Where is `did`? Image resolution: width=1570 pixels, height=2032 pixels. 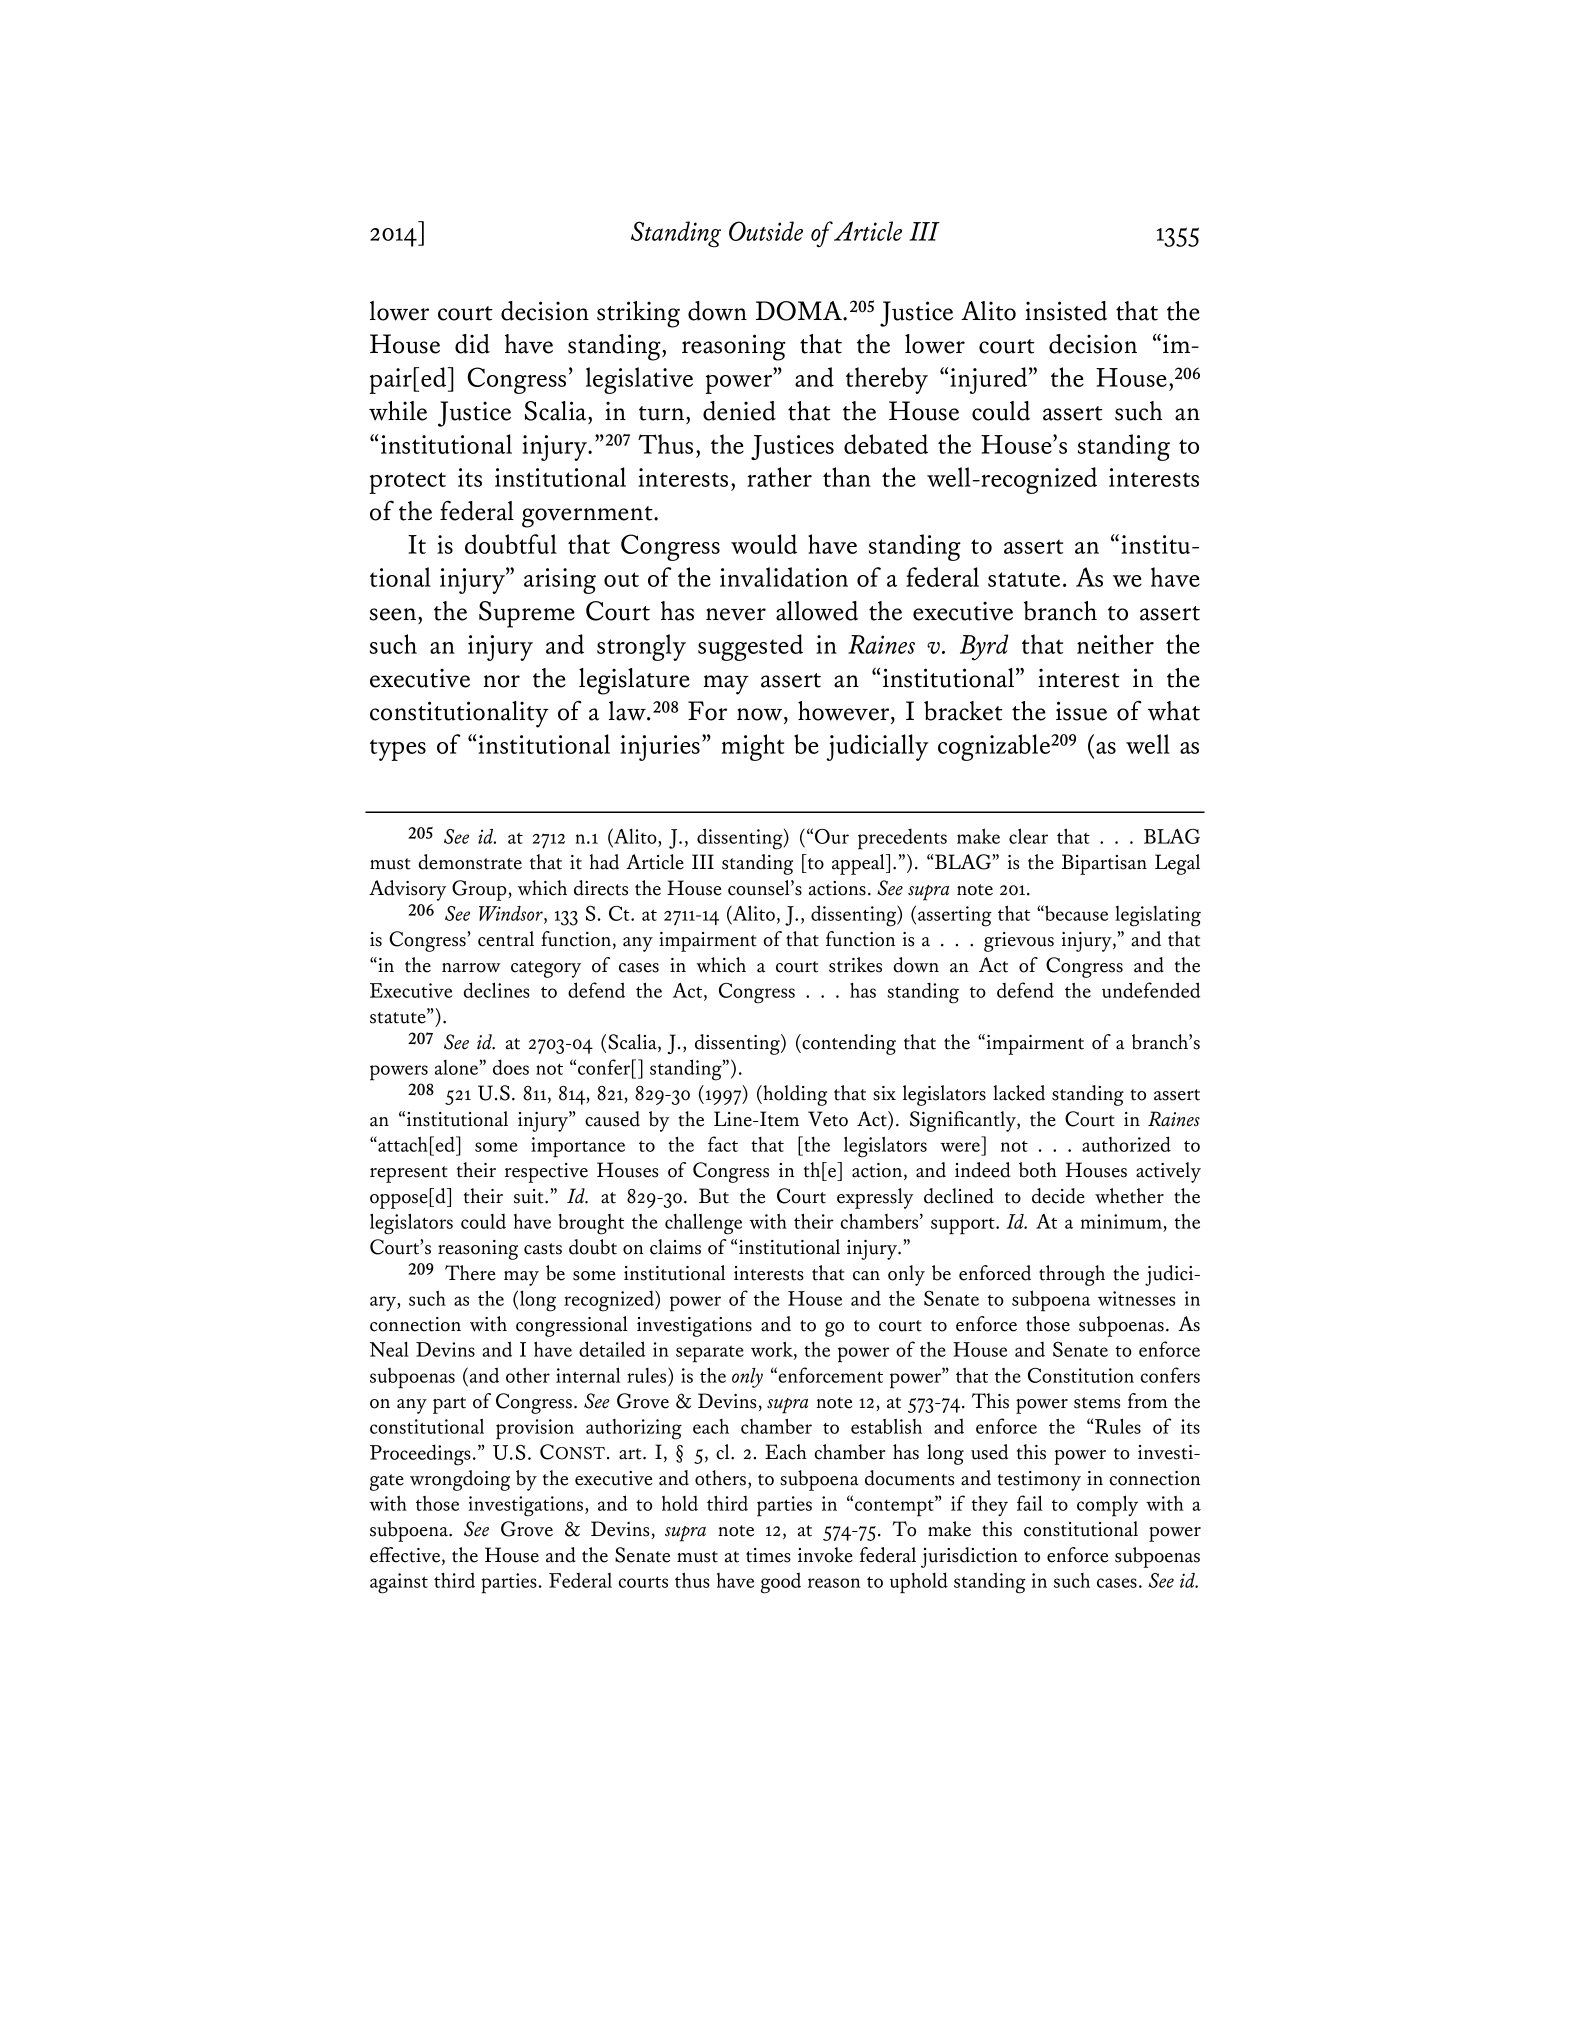 did is located at coordinates (472, 344).
